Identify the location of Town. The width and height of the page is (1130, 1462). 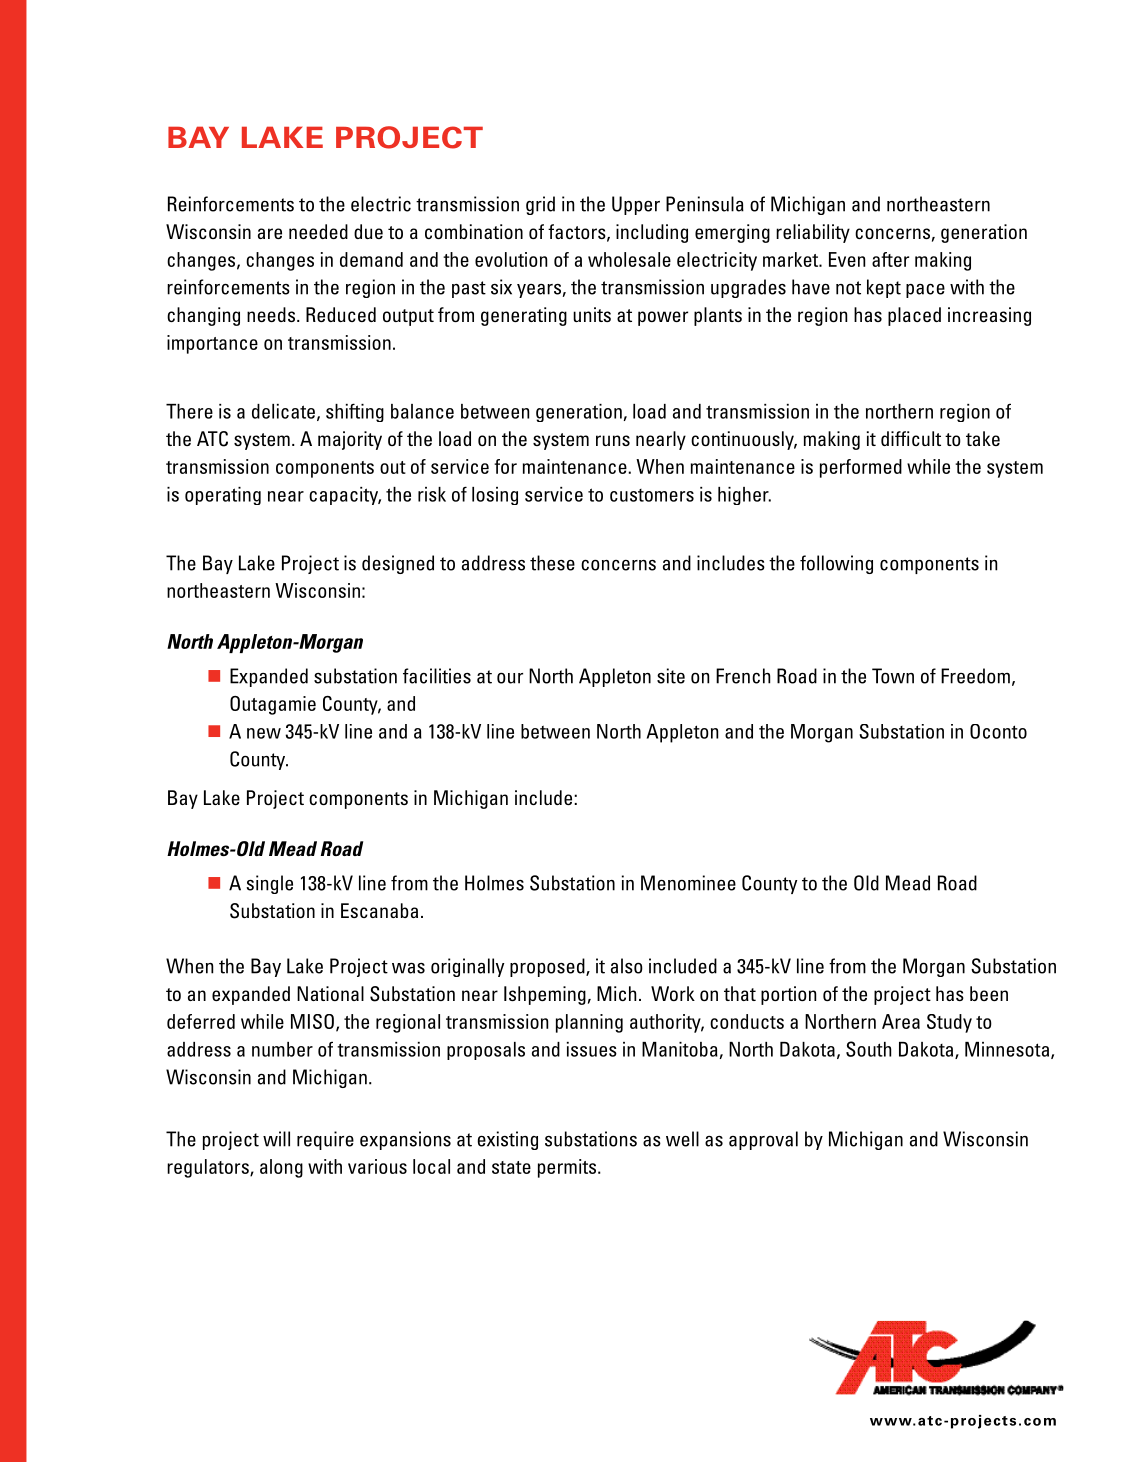
(893, 676).
